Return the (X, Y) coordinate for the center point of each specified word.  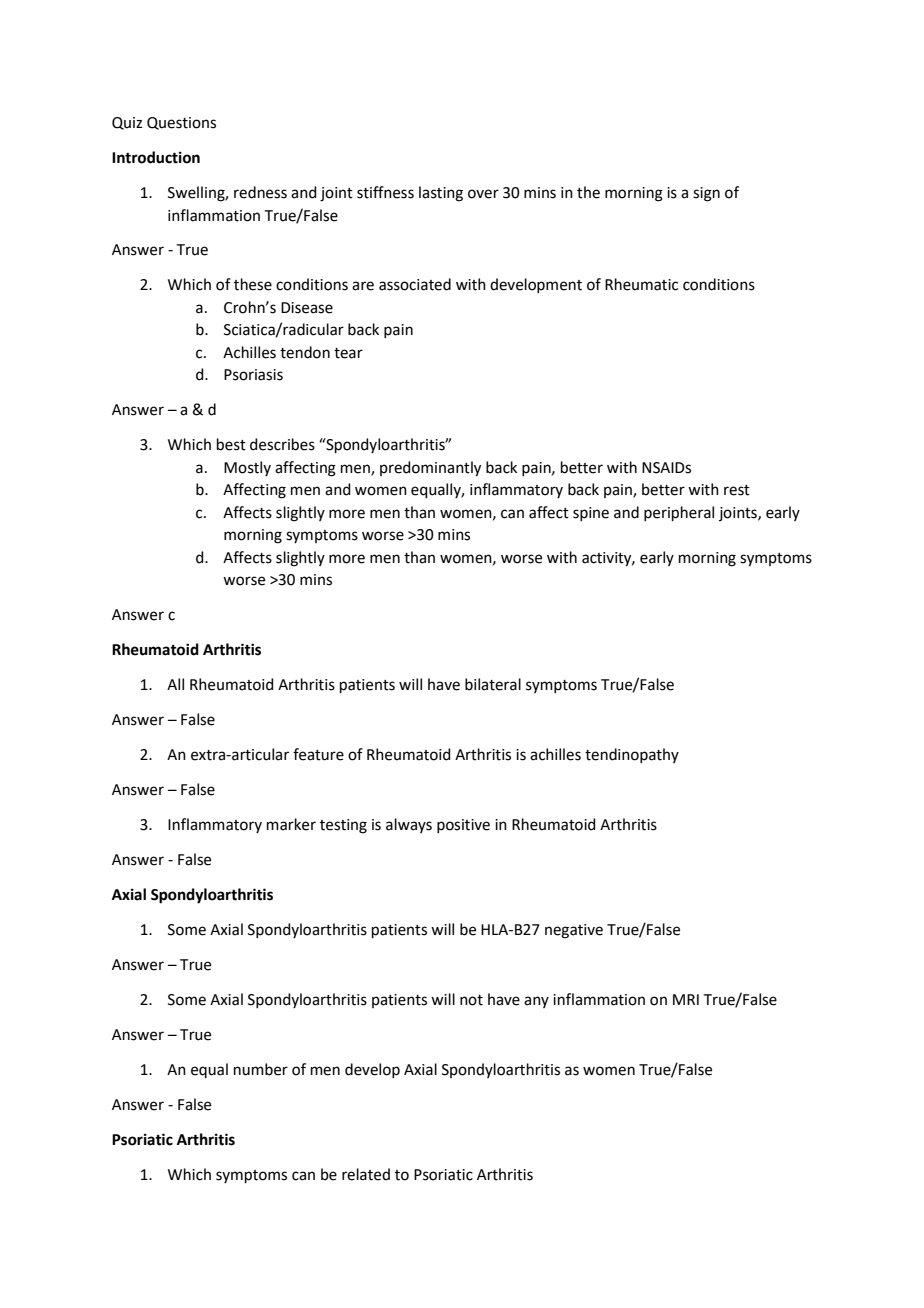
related (366, 1174)
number (261, 1069)
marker (291, 824)
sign (706, 194)
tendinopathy (632, 755)
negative (574, 931)
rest (737, 490)
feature (318, 754)
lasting (441, 194)
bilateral (493, 684)
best (231, 444)
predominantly (430, 469)
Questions (181, 123)
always (409, 825)
